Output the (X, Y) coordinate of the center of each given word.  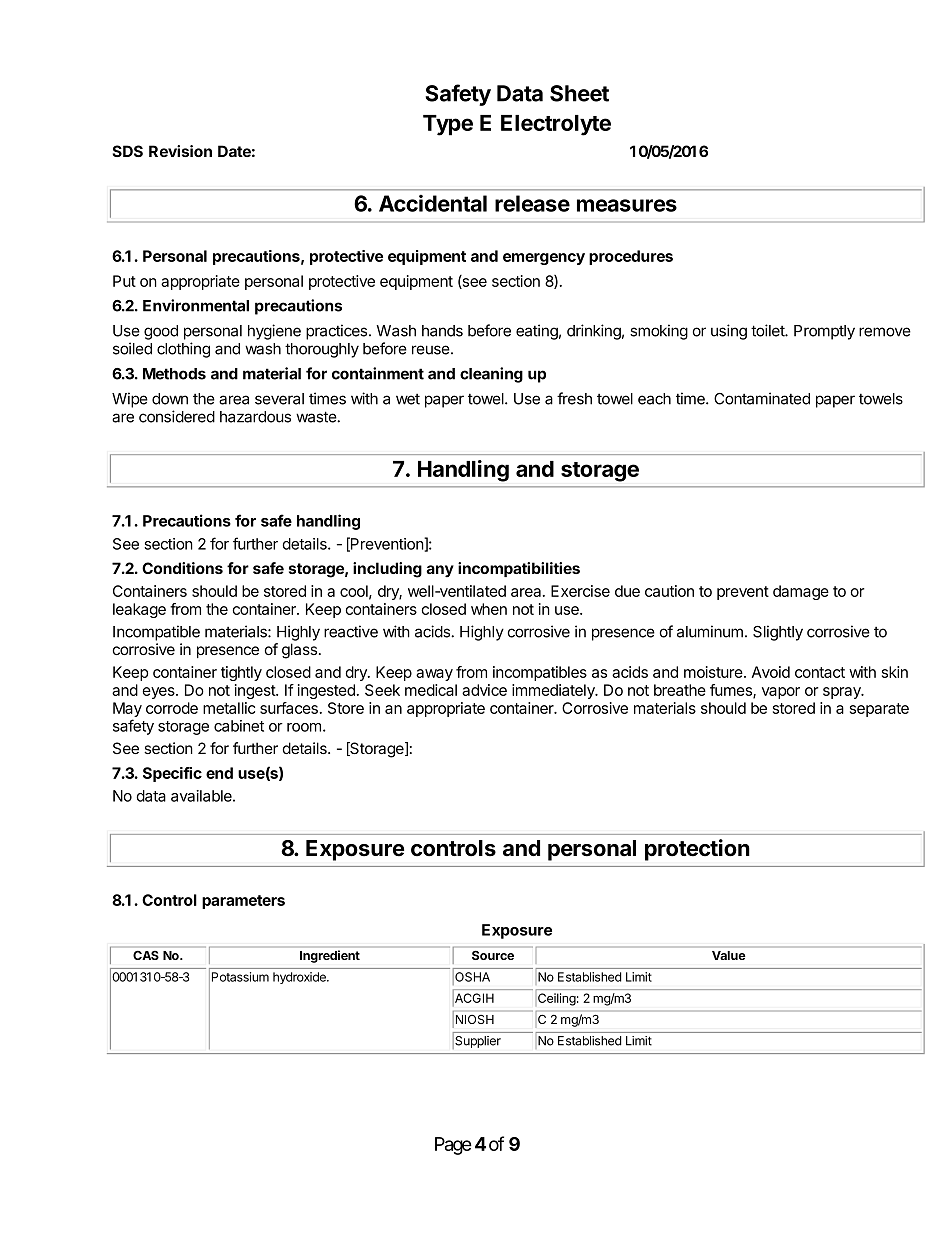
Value (729, 955)
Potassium (240, 977)
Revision (180, 151)
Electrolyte (556, 125)
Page (453, 1146)
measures (627, 205)
